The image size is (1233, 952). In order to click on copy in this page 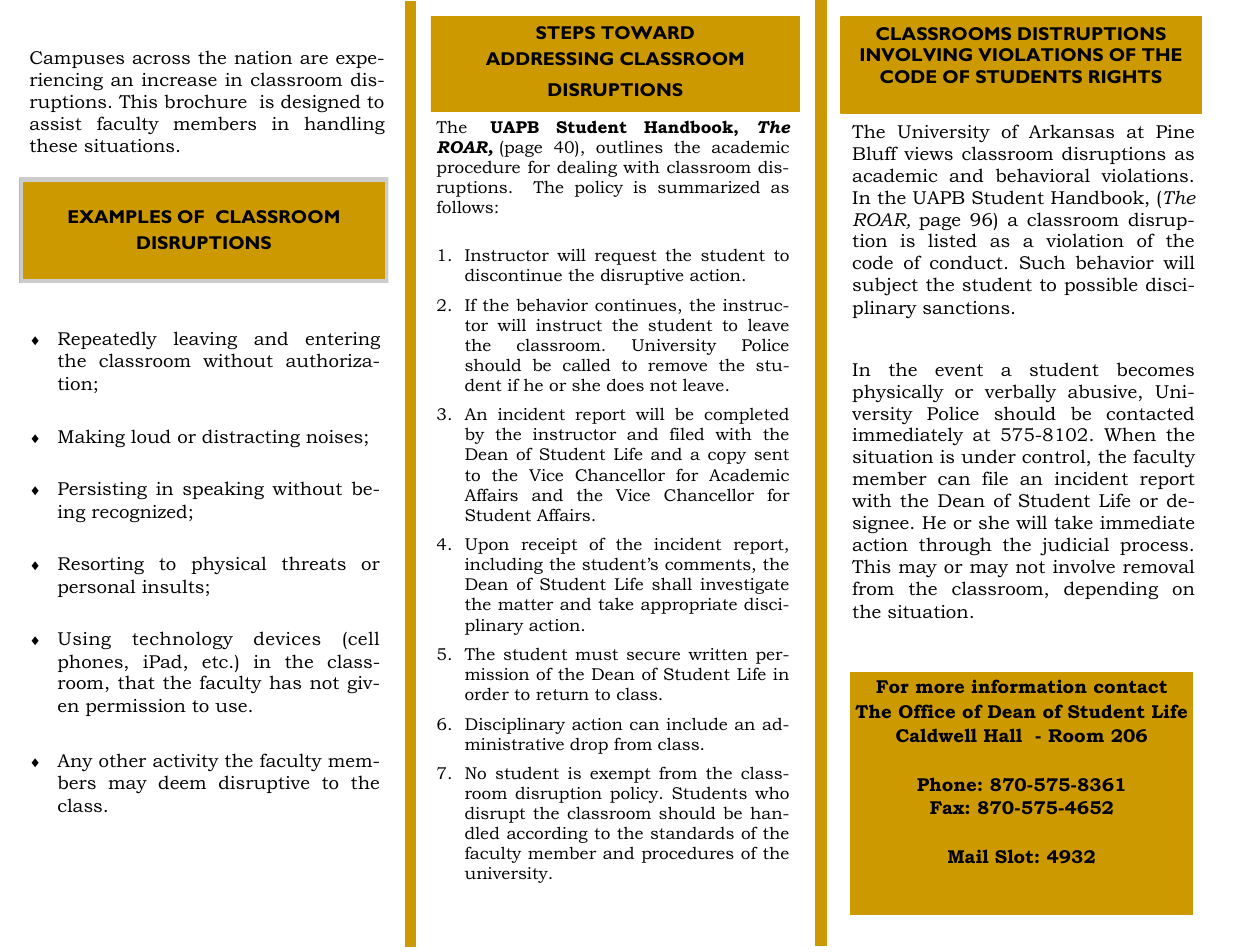, I will do `click(727, 457)`.
